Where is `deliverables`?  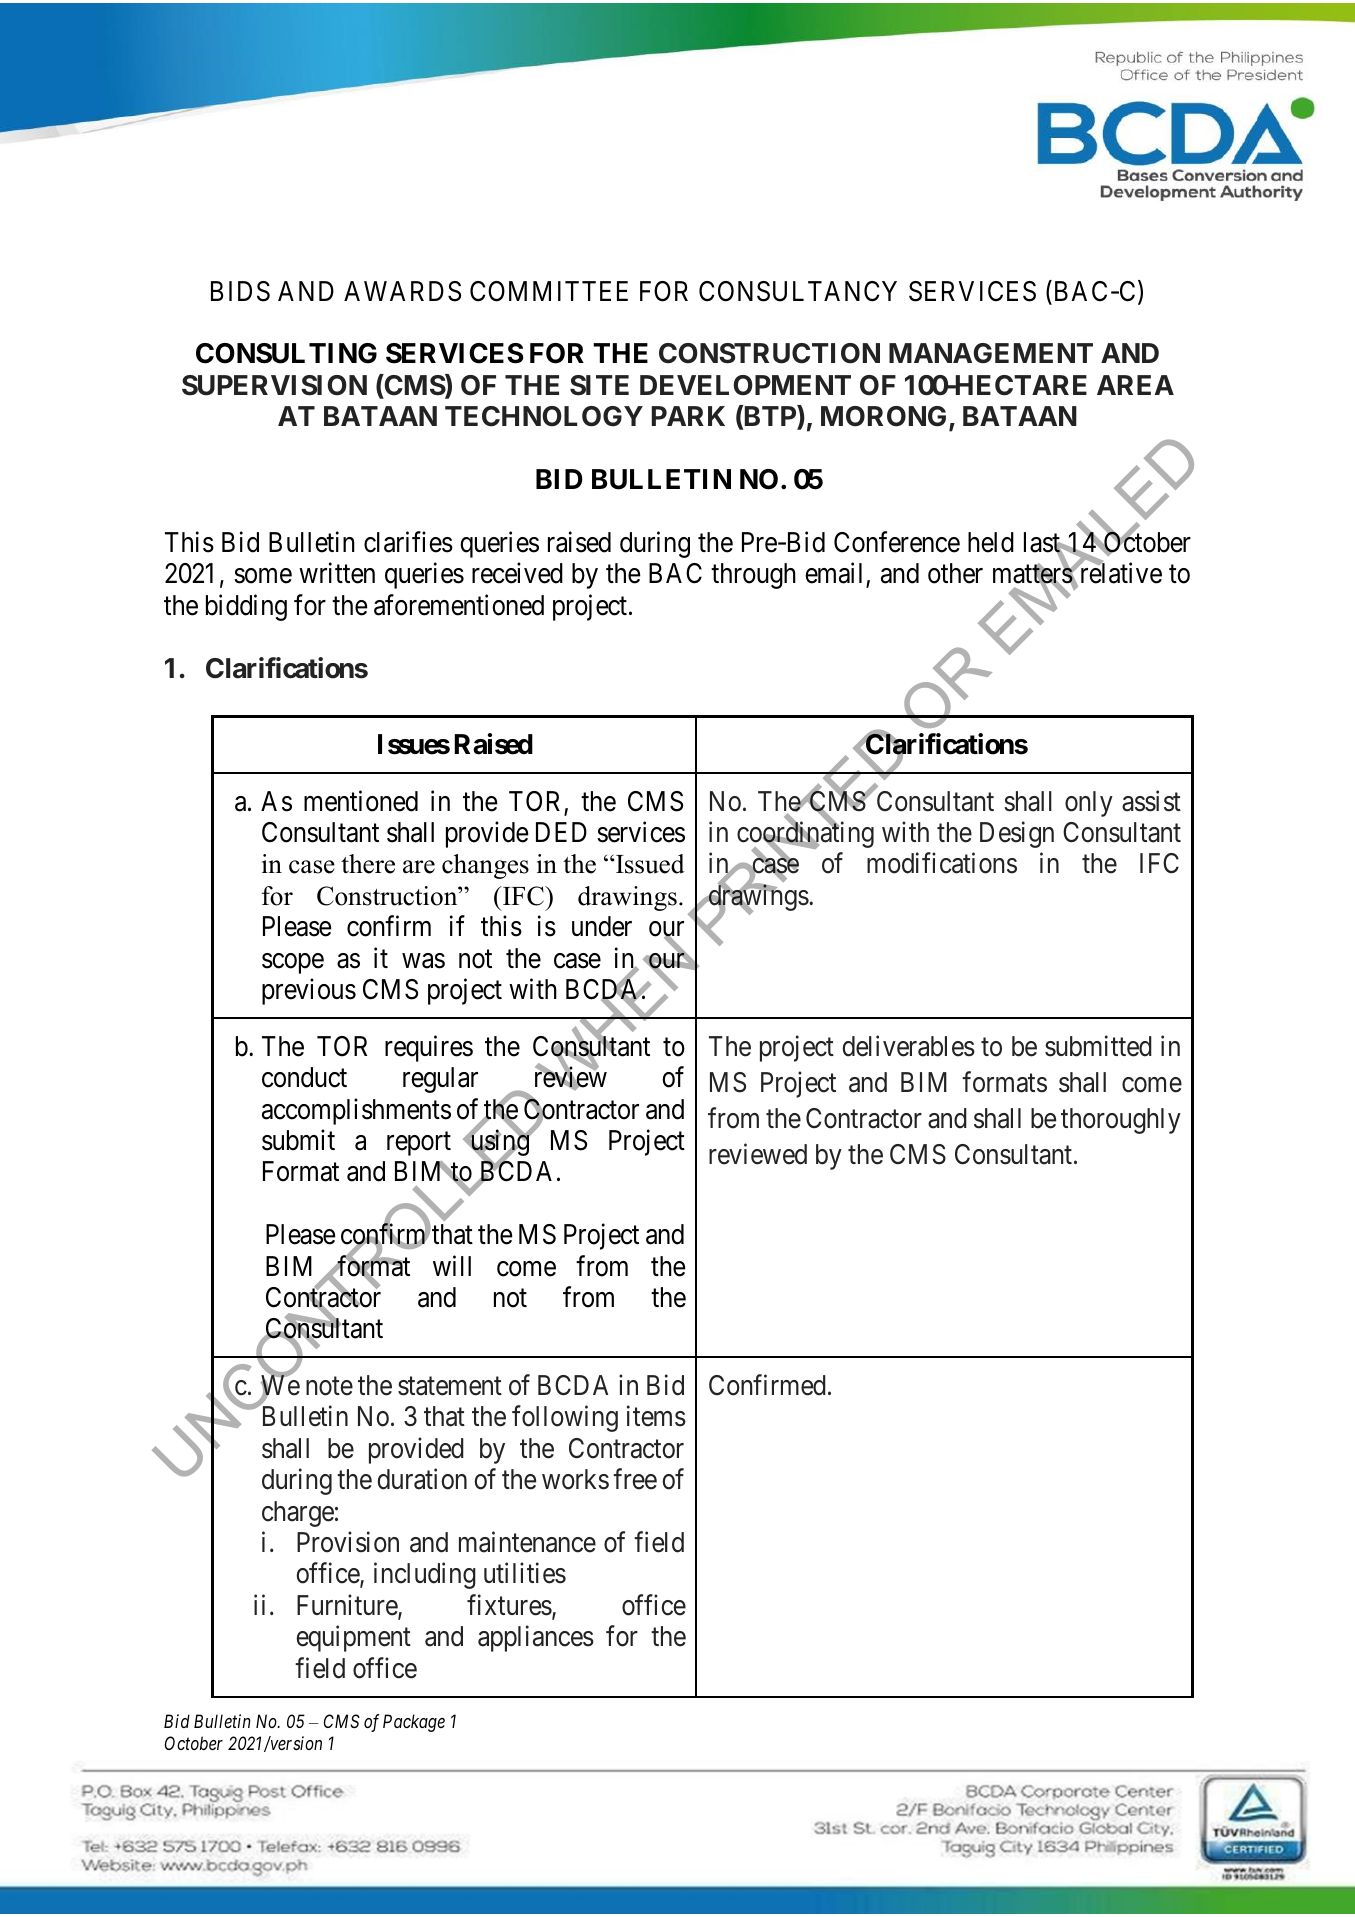
deliverables is located at coordinates (908, 1046).
